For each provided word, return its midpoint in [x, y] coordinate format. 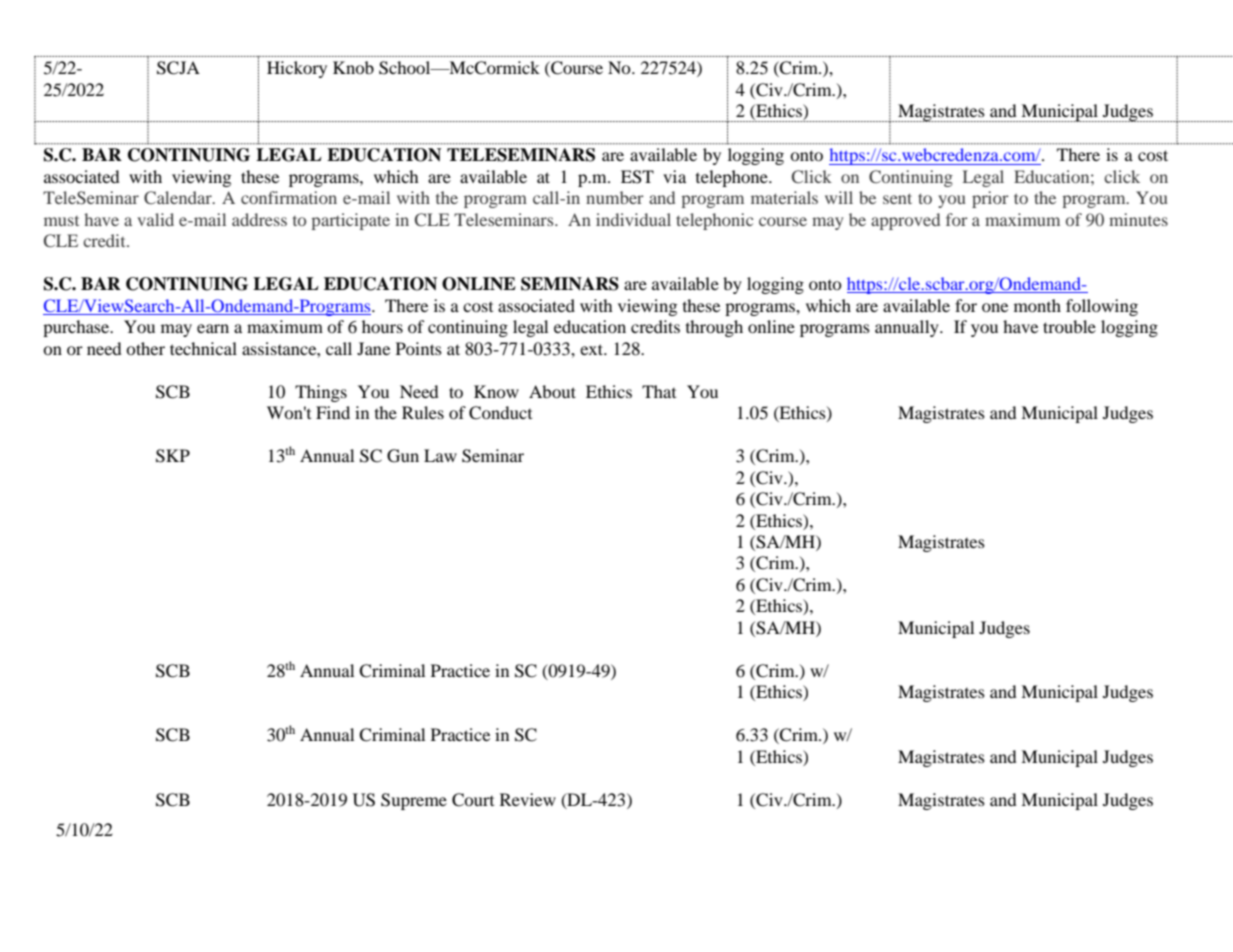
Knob [353, 67]
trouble [1069, 326]
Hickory [297, 69]
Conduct [500, 413]
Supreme [414, 801]
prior [990, 199]
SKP [173, 456]
